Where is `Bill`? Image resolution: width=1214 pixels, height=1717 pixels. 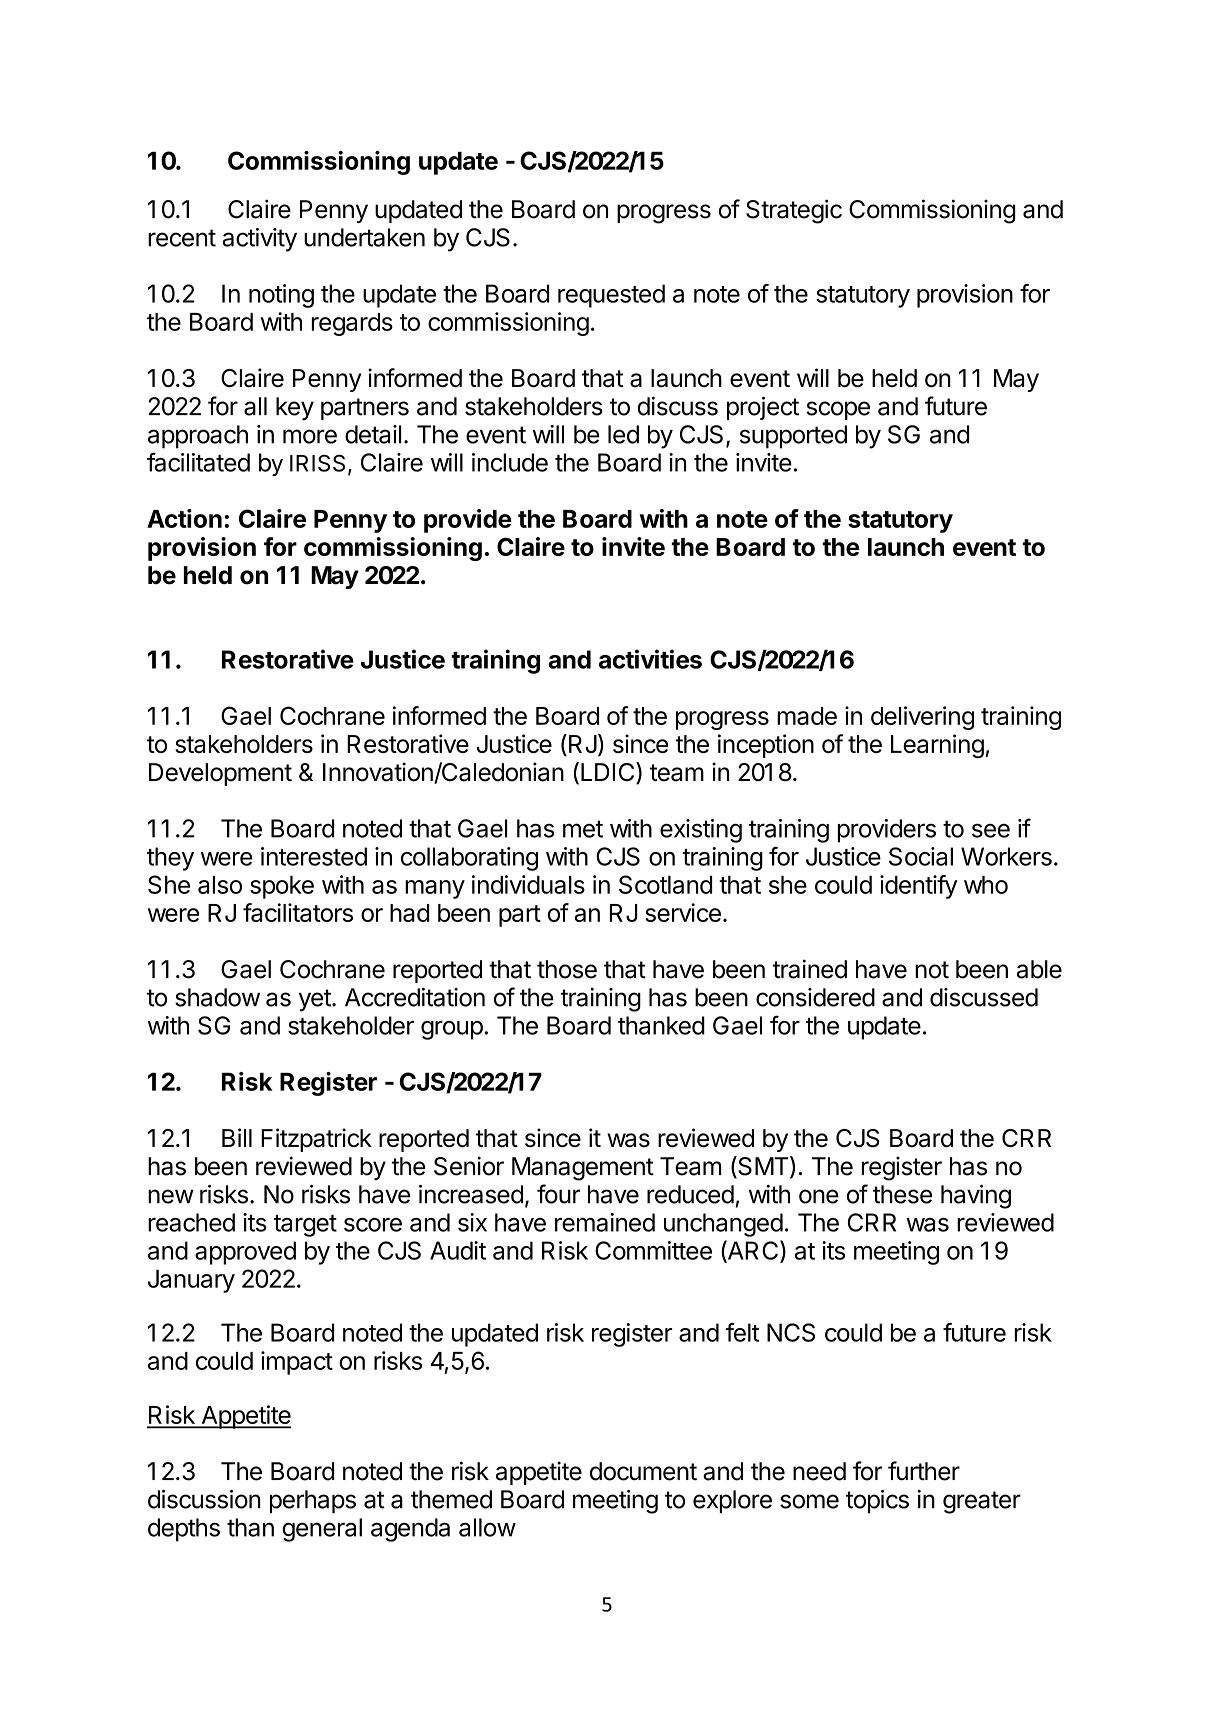 Bill is located at coordinates (237, 1137).
